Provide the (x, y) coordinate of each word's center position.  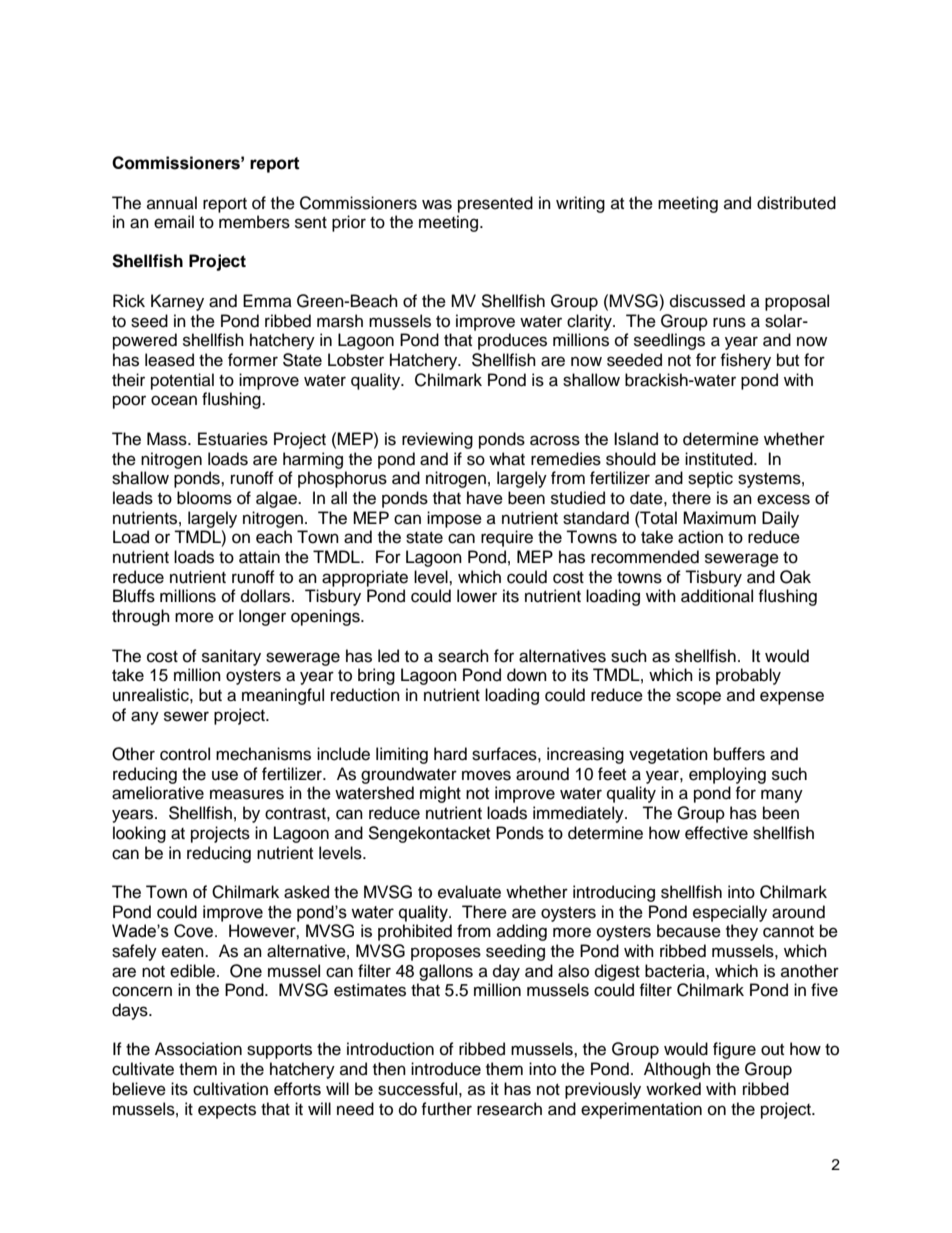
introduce (446, 1069)
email (174, 222)
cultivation (230, 1089)
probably (748, 676)
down (527, 675)
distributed (796, 203)
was (437, 204)
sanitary (231, 657)
